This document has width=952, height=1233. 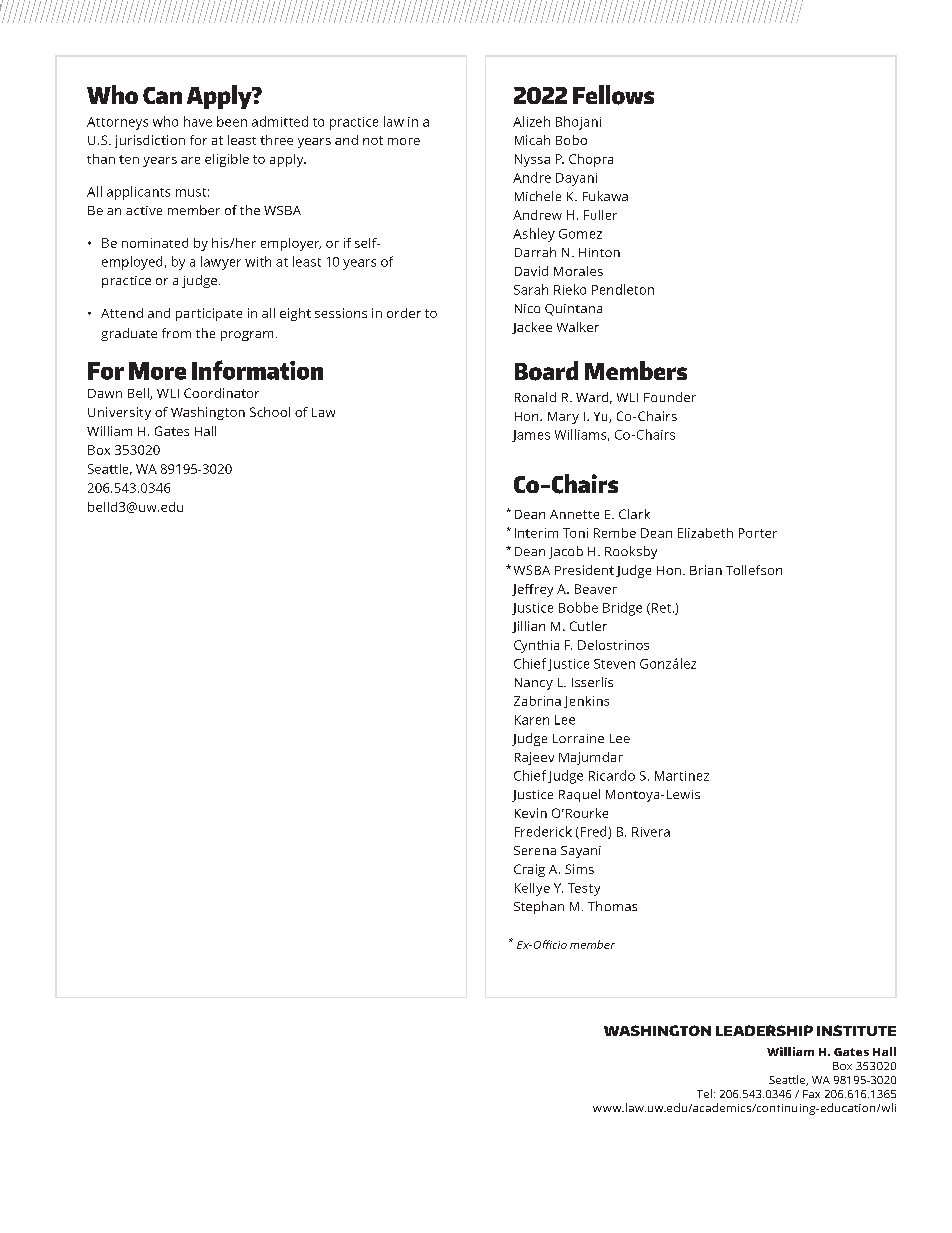 What do you see at coordinates (532, 140) in the document?
I see `Micah` at bounding box center [532, 140].
